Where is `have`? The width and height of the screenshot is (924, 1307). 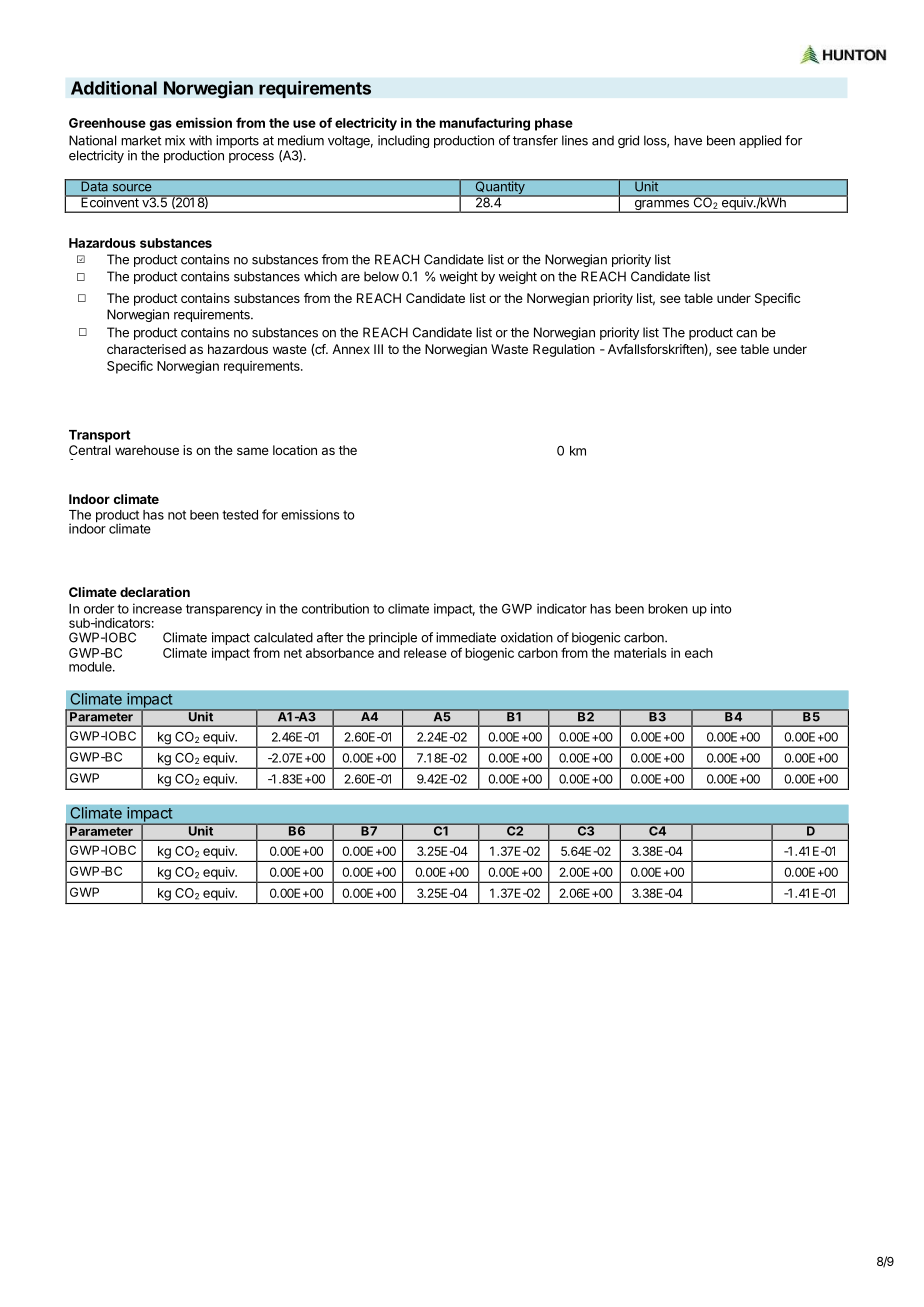 have is located at coordinates (688, 140).
